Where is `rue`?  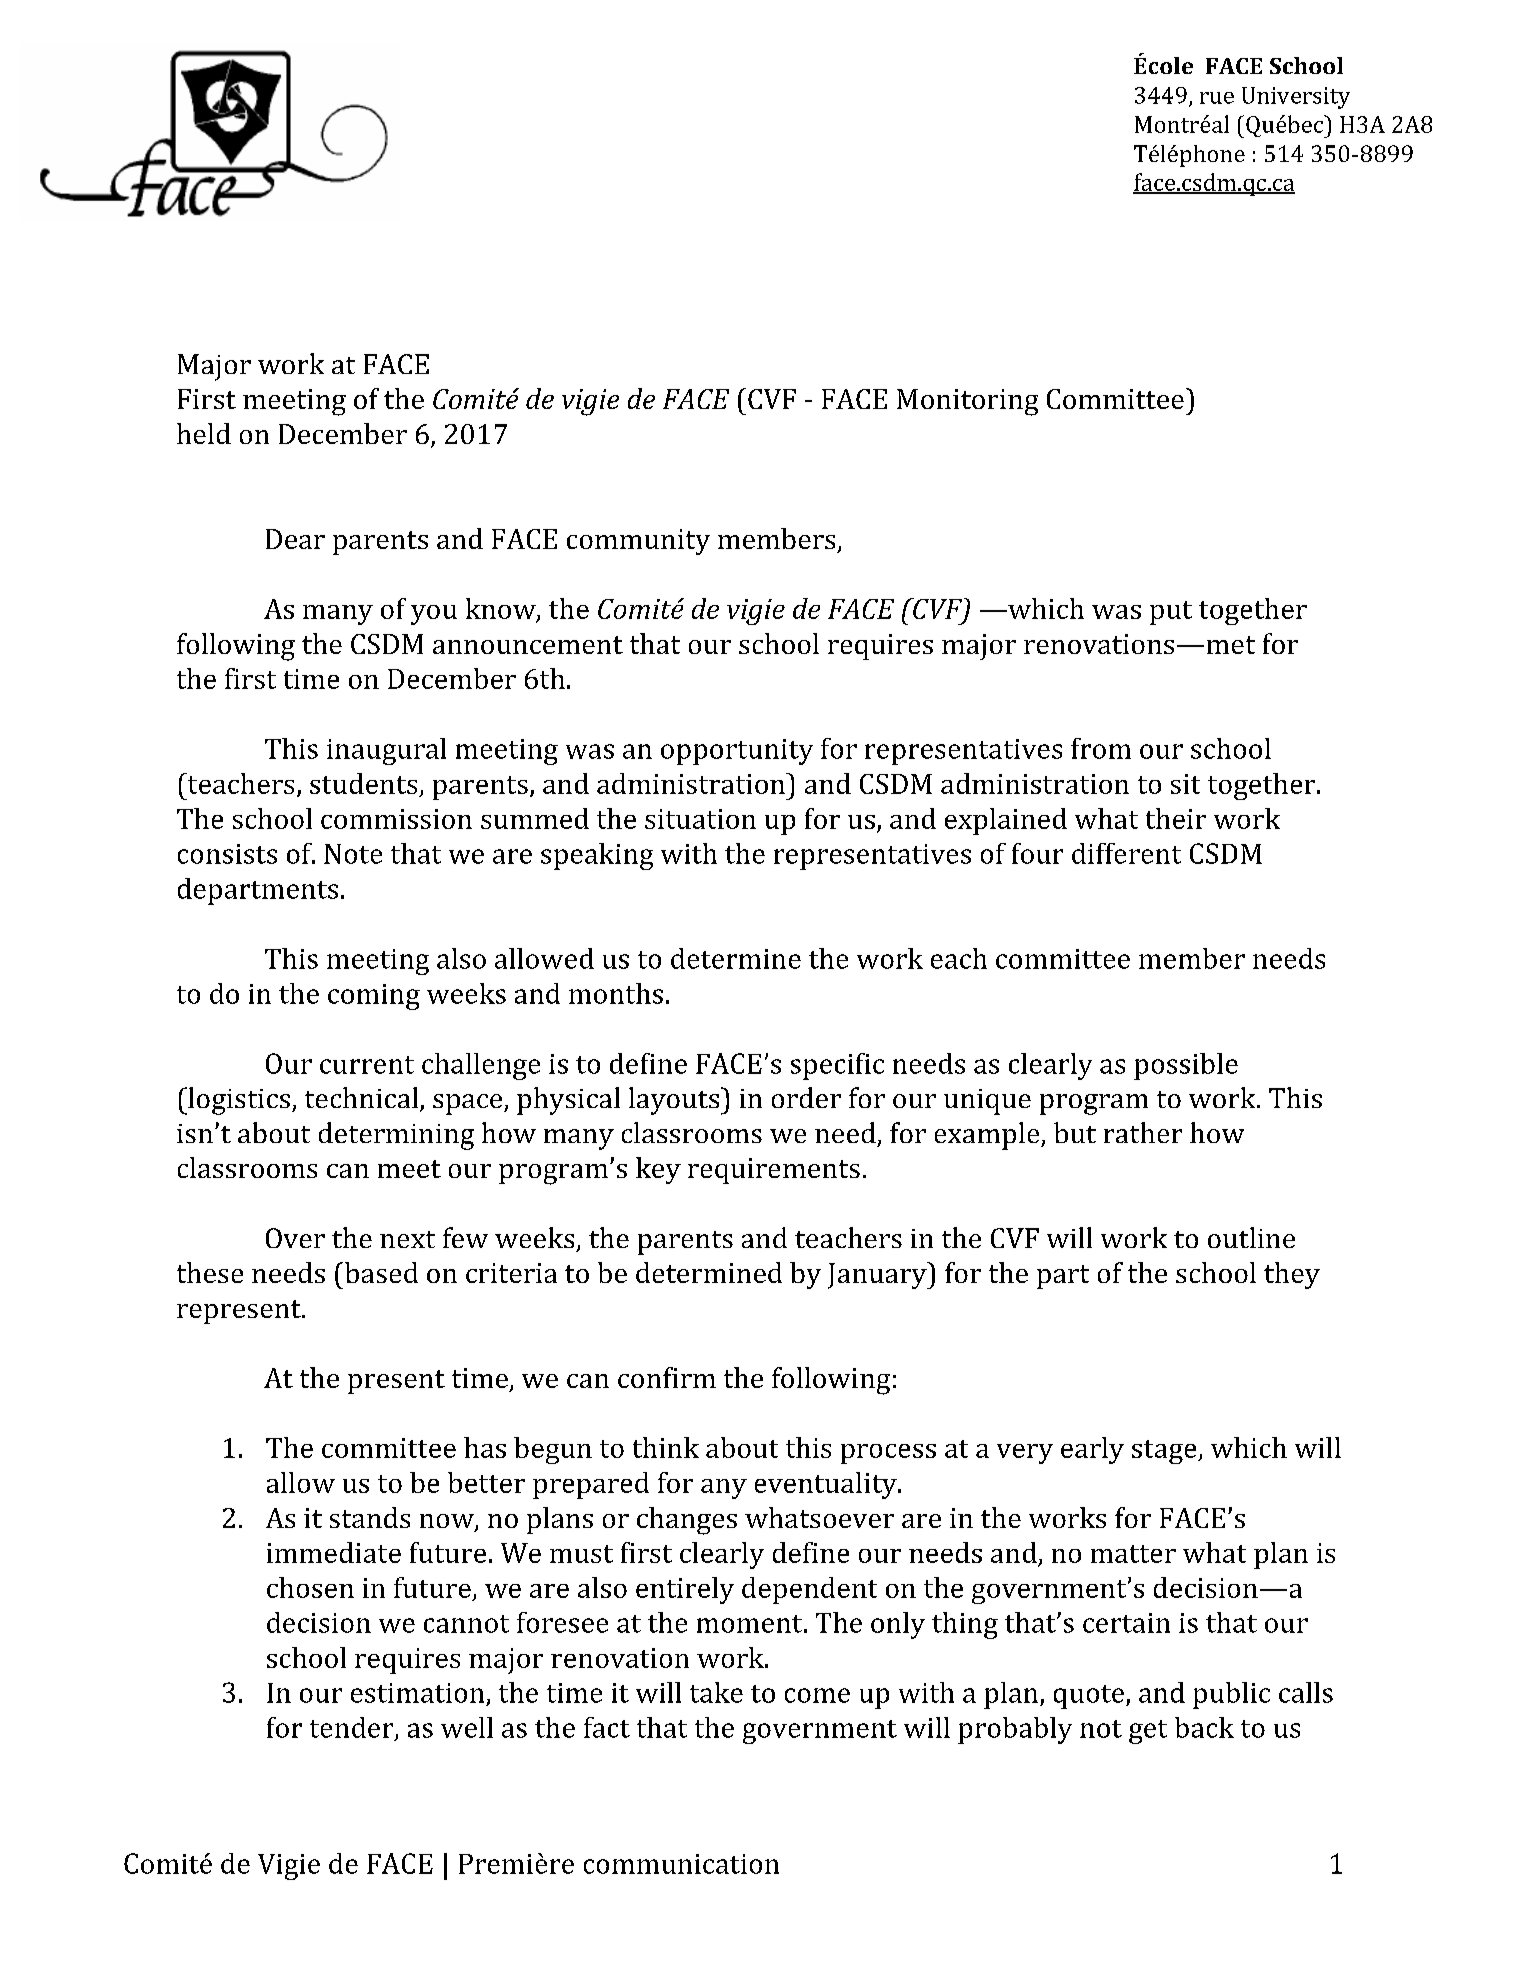 rue is located at coordinates (1217, 98).
